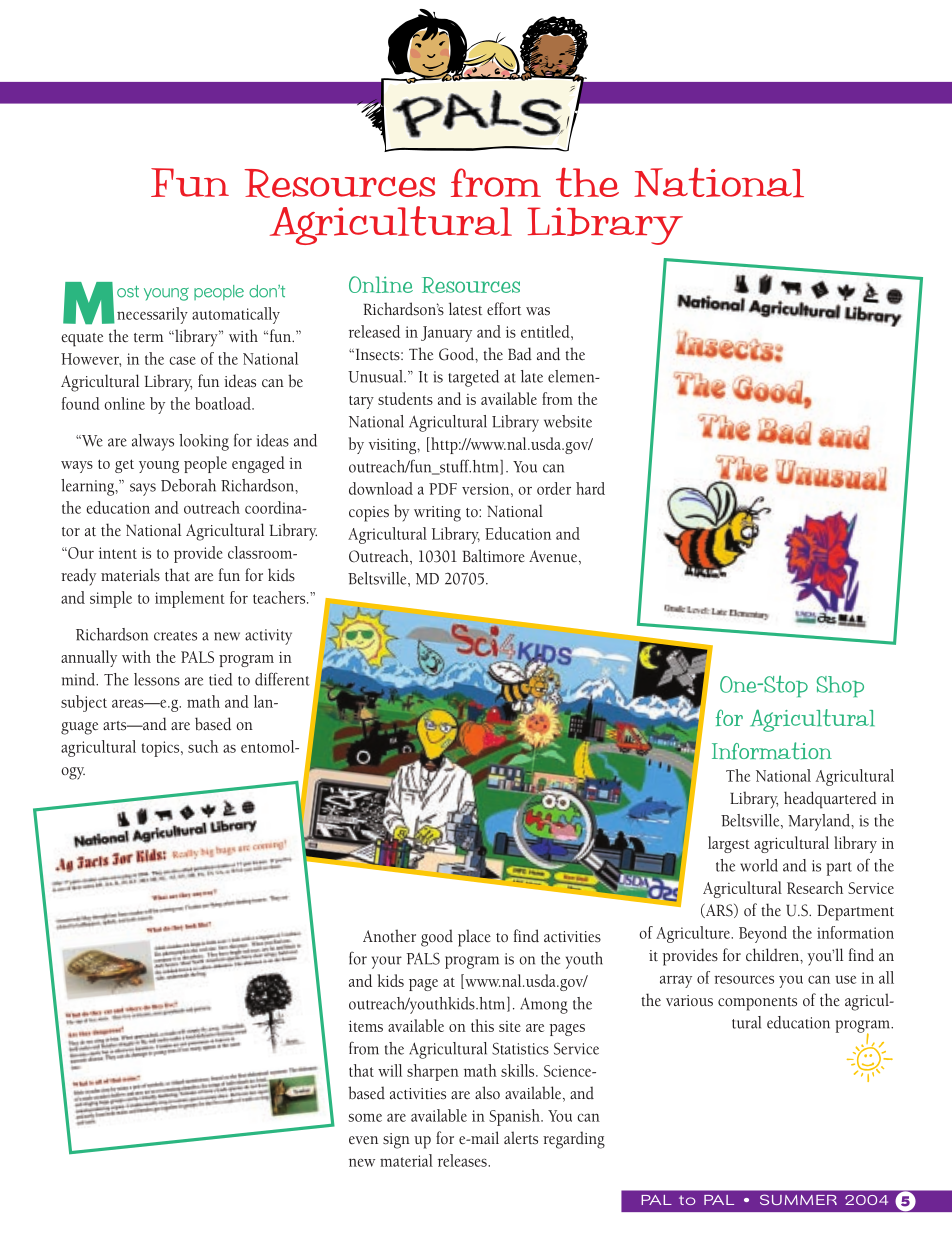 The image size is (952, 1241). Describe the element at coordinates (446, 334) in the screenshot. I see `January` at that location.
